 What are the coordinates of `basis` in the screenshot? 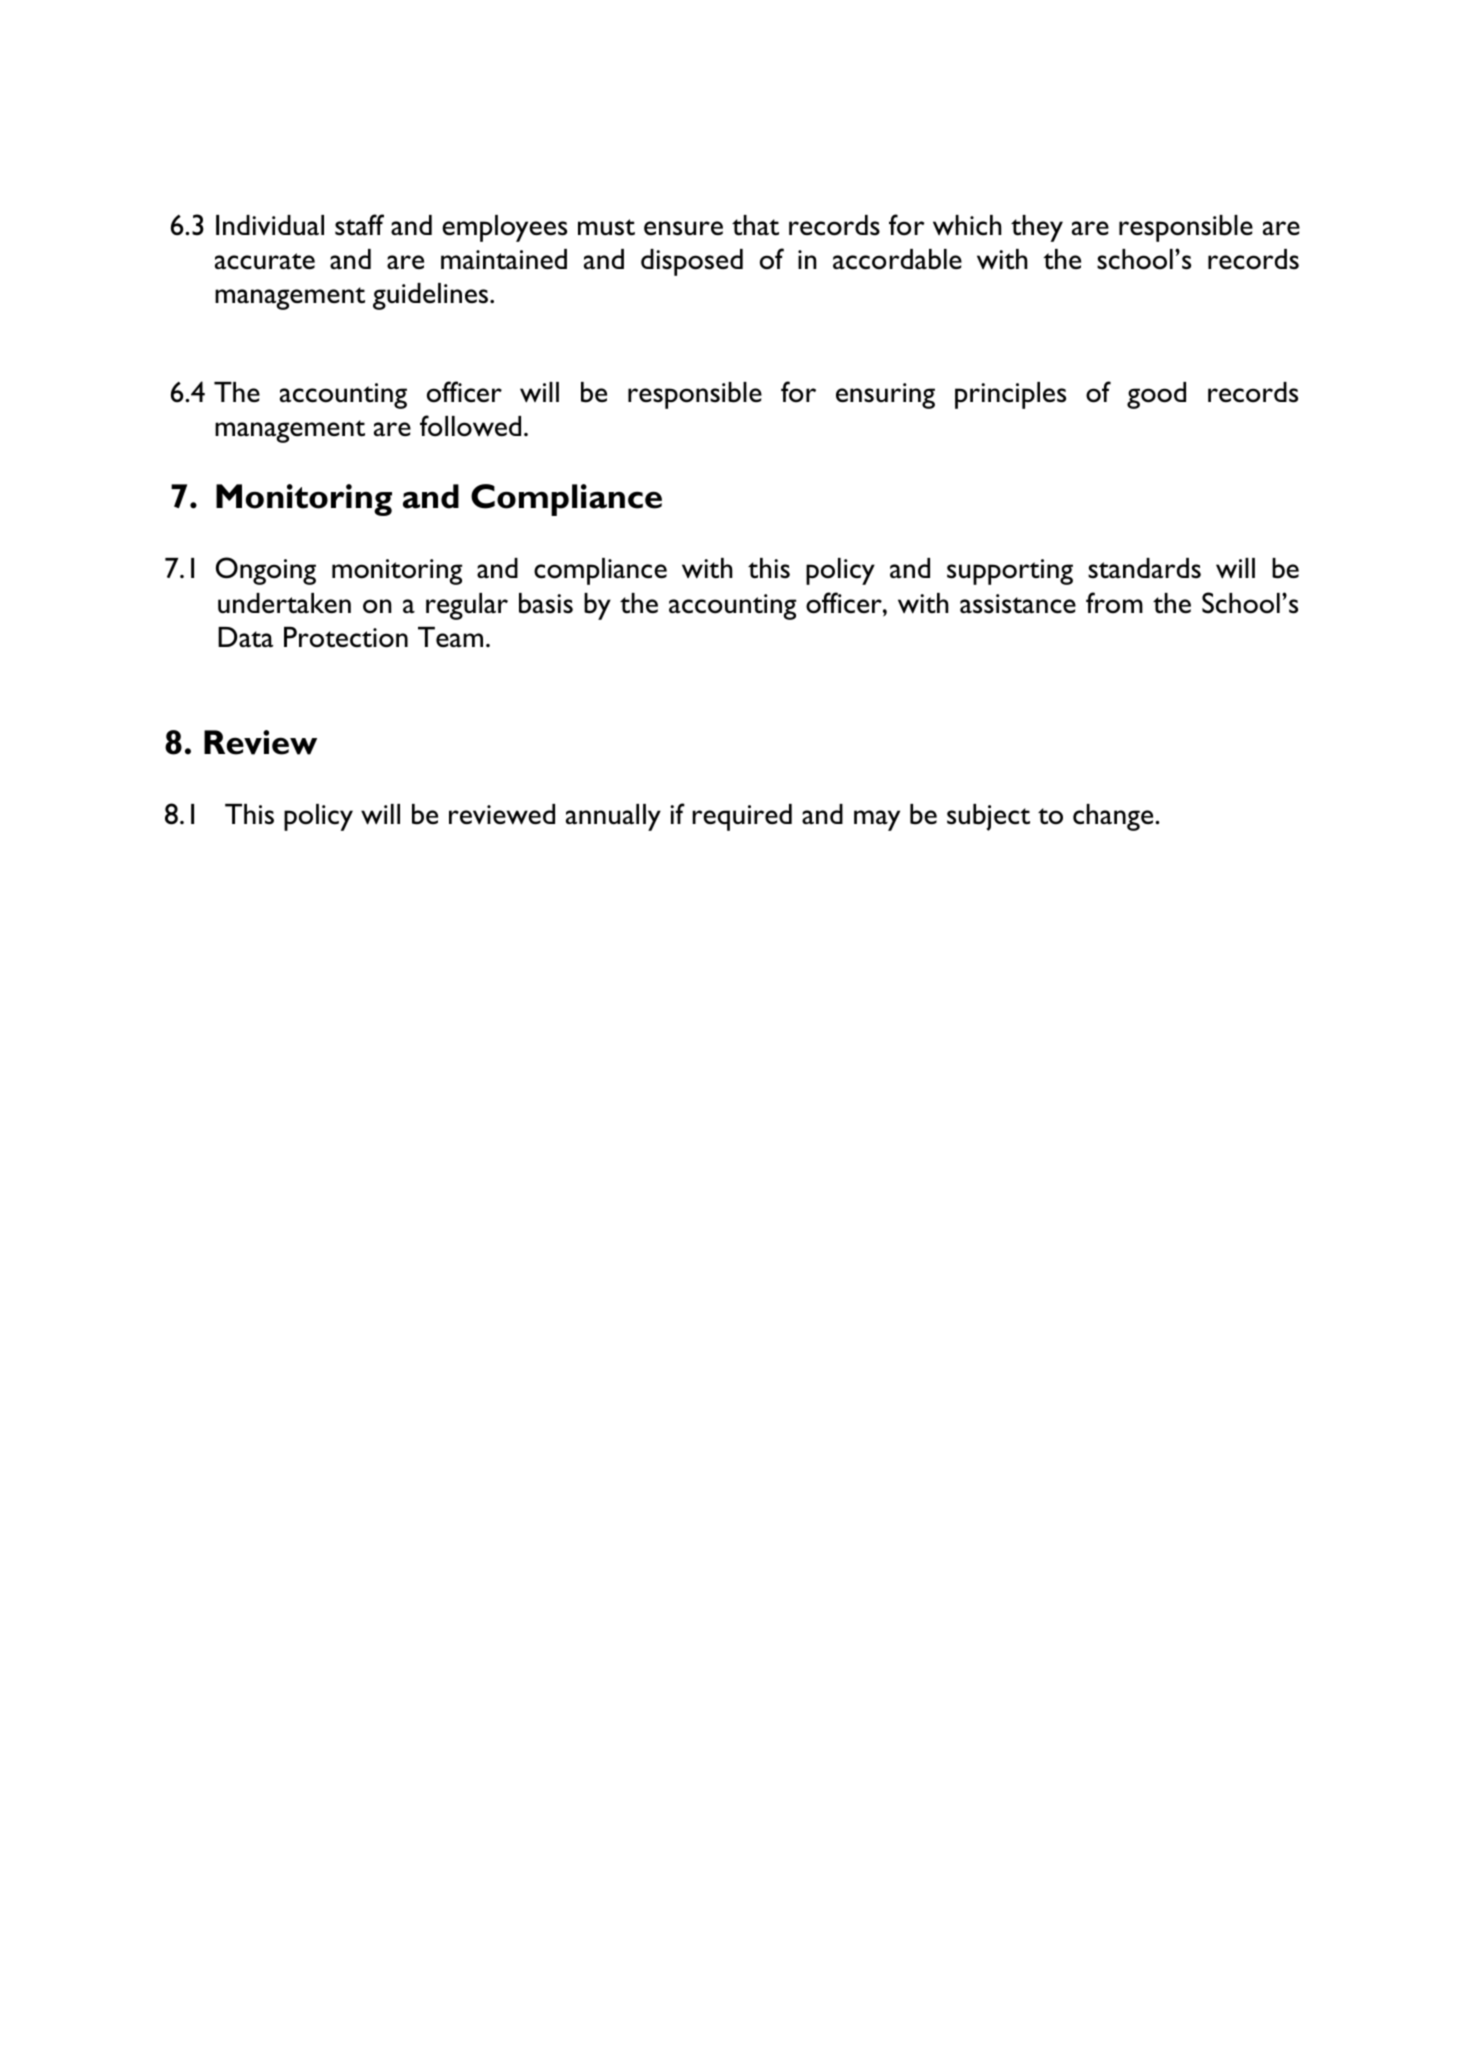 It's located at (546, 603).
